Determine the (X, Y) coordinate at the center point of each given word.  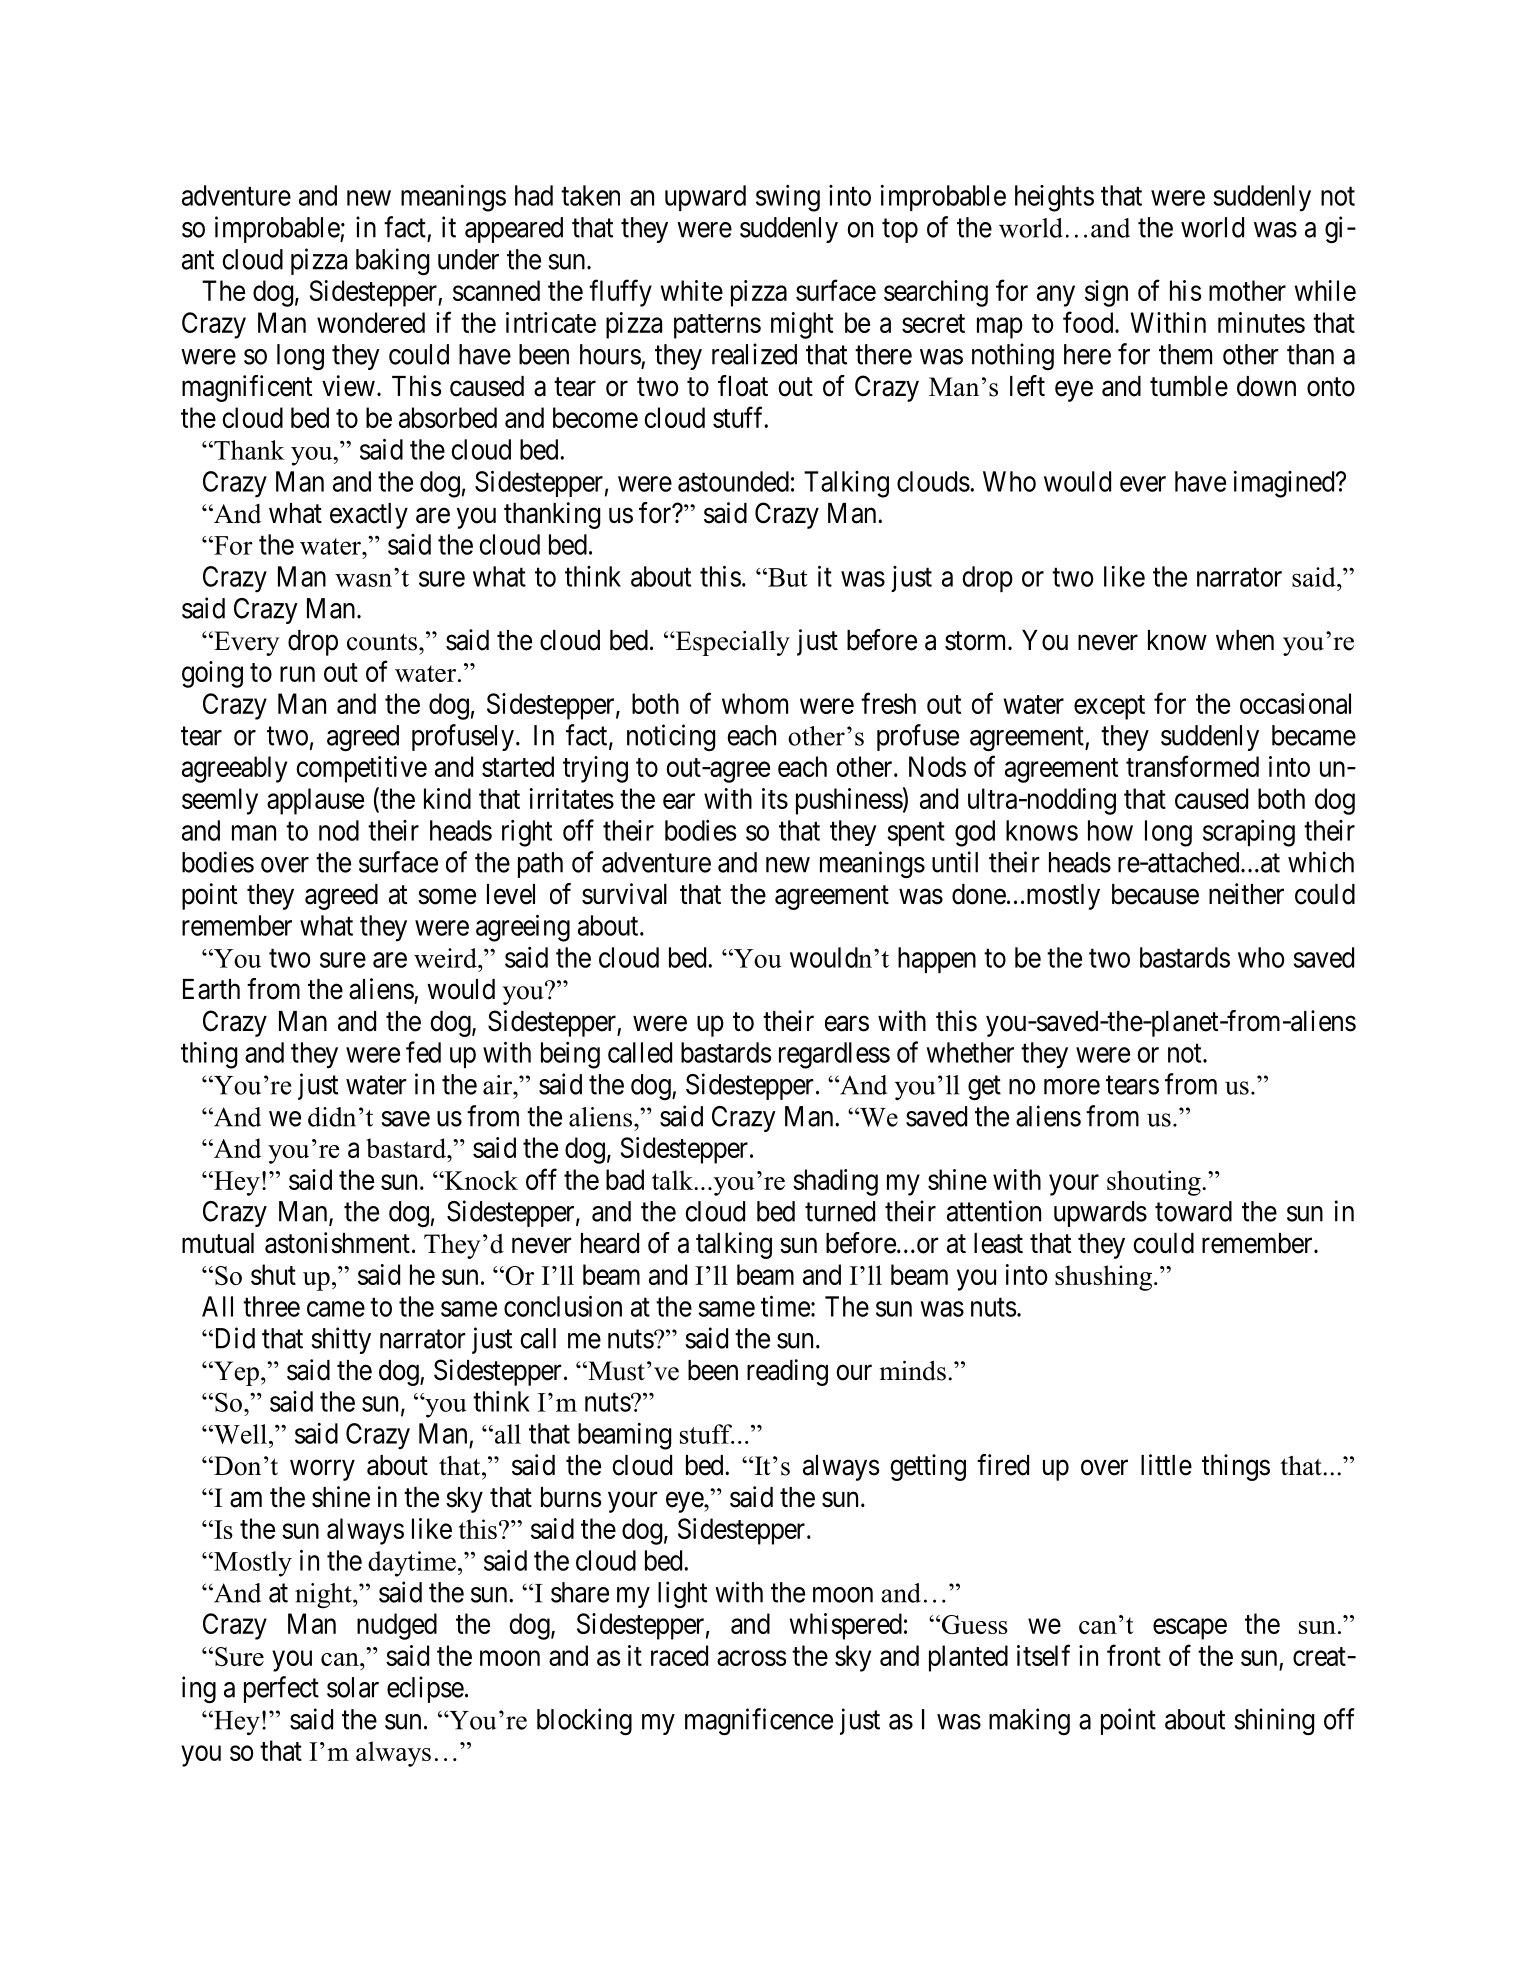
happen (937, 960)
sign (1106, 293)
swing (788, 198)
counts (383, 642)
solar (353, 1687)
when (1245, 640)
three (271, 1306)
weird (446, 958)
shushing (1105, 1278)
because (1155, 894)
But (787, 577)
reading (787, 1372)
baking (392, 262)
